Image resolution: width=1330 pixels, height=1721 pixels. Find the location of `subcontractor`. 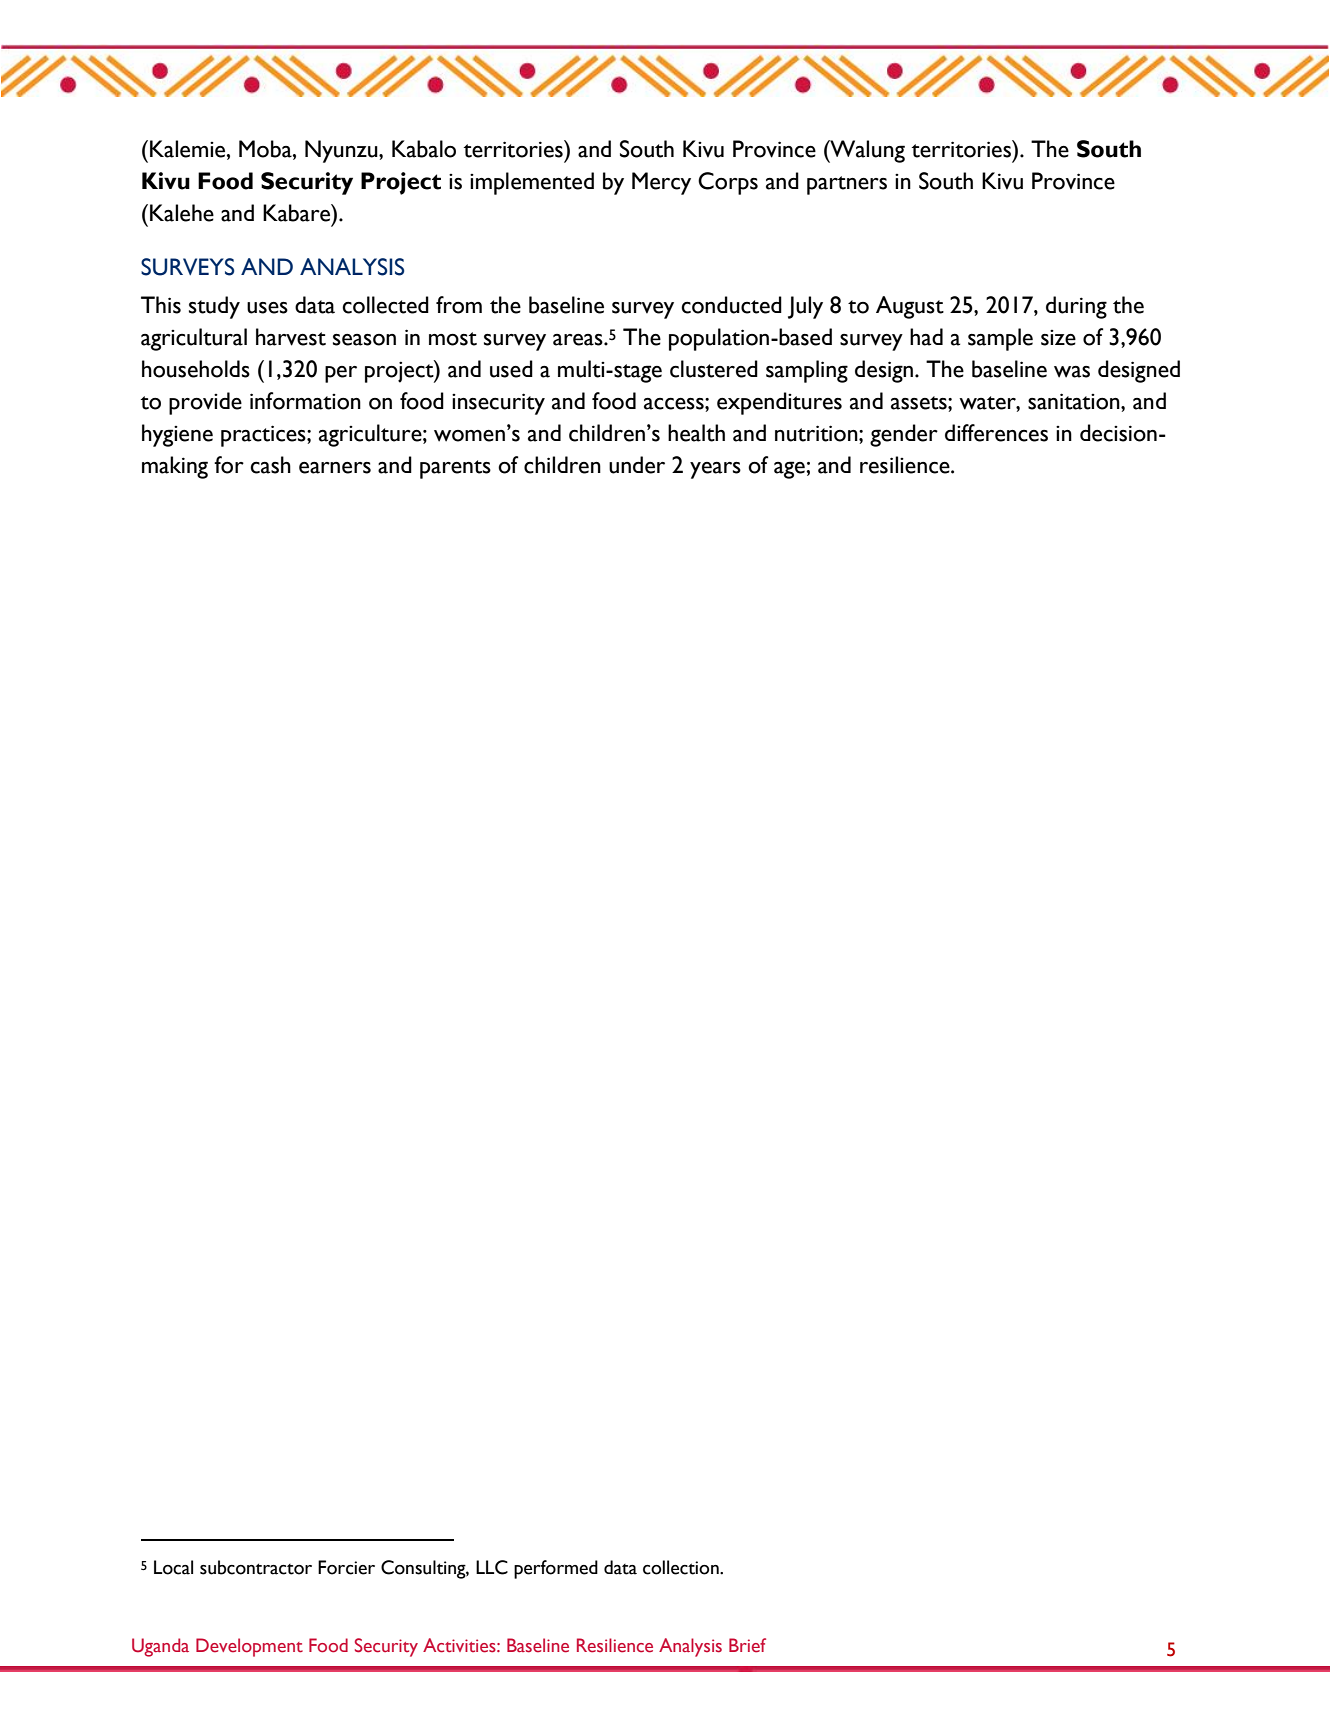

subcontractor is located at coordinates (256, 1567).
